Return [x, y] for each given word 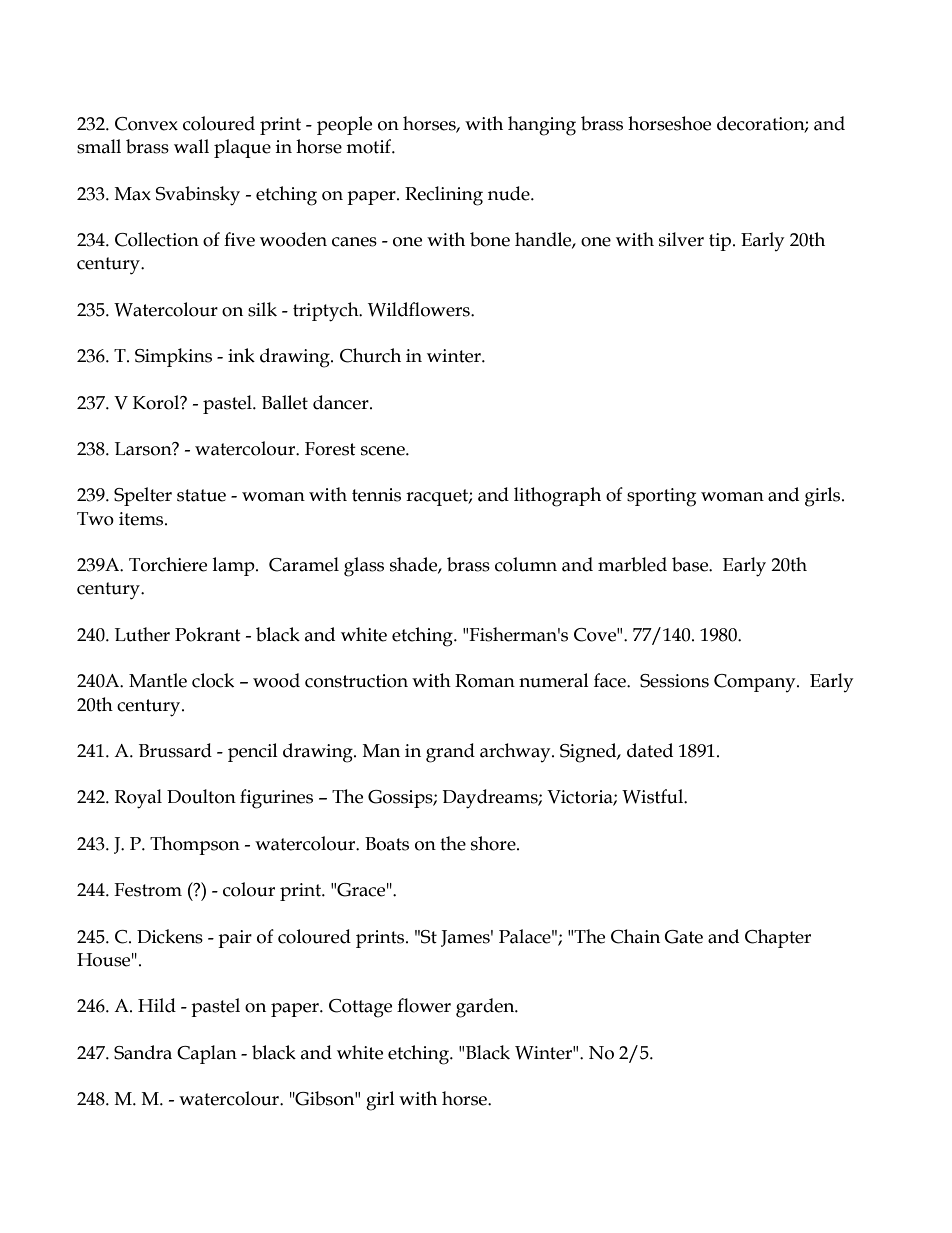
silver [681, 239]
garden [486, 1008]
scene [384, 451]
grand [450, 753]
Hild [157, 1005]
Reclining [444, 196]
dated [650, 750]
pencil [253, 752]
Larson [144, 449]
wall [191, 146]
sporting [661, 497]
